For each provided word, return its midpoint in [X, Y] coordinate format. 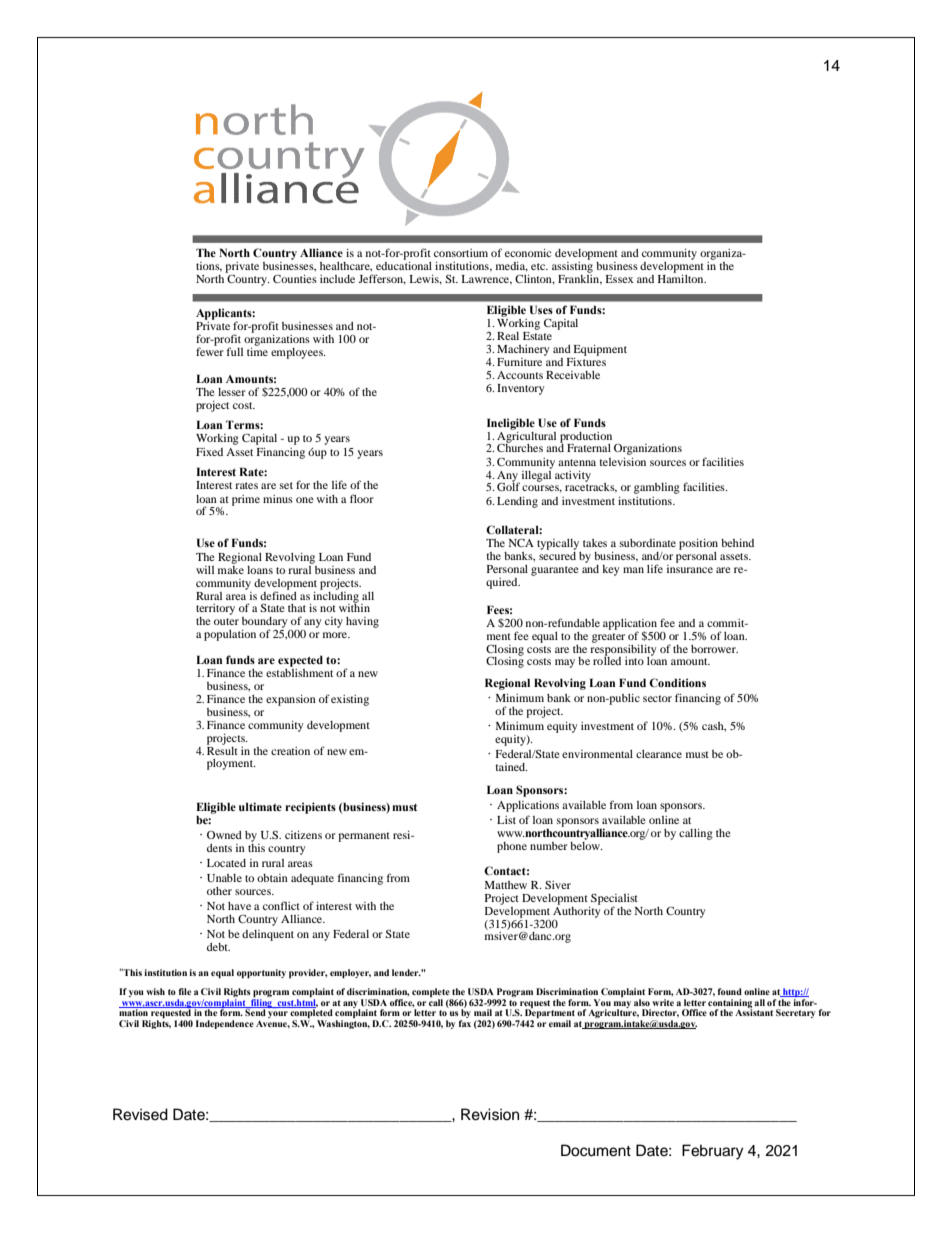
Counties [295, 278]
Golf [508, 486]
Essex [619, 279]
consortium [461, 253]
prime [246, 500]
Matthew [506, 885]
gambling [657, 488]
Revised [140, 1114]
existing [350, 700]
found [729, 991]
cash [714, 726]
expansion [291, 700]
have [239, 906]
